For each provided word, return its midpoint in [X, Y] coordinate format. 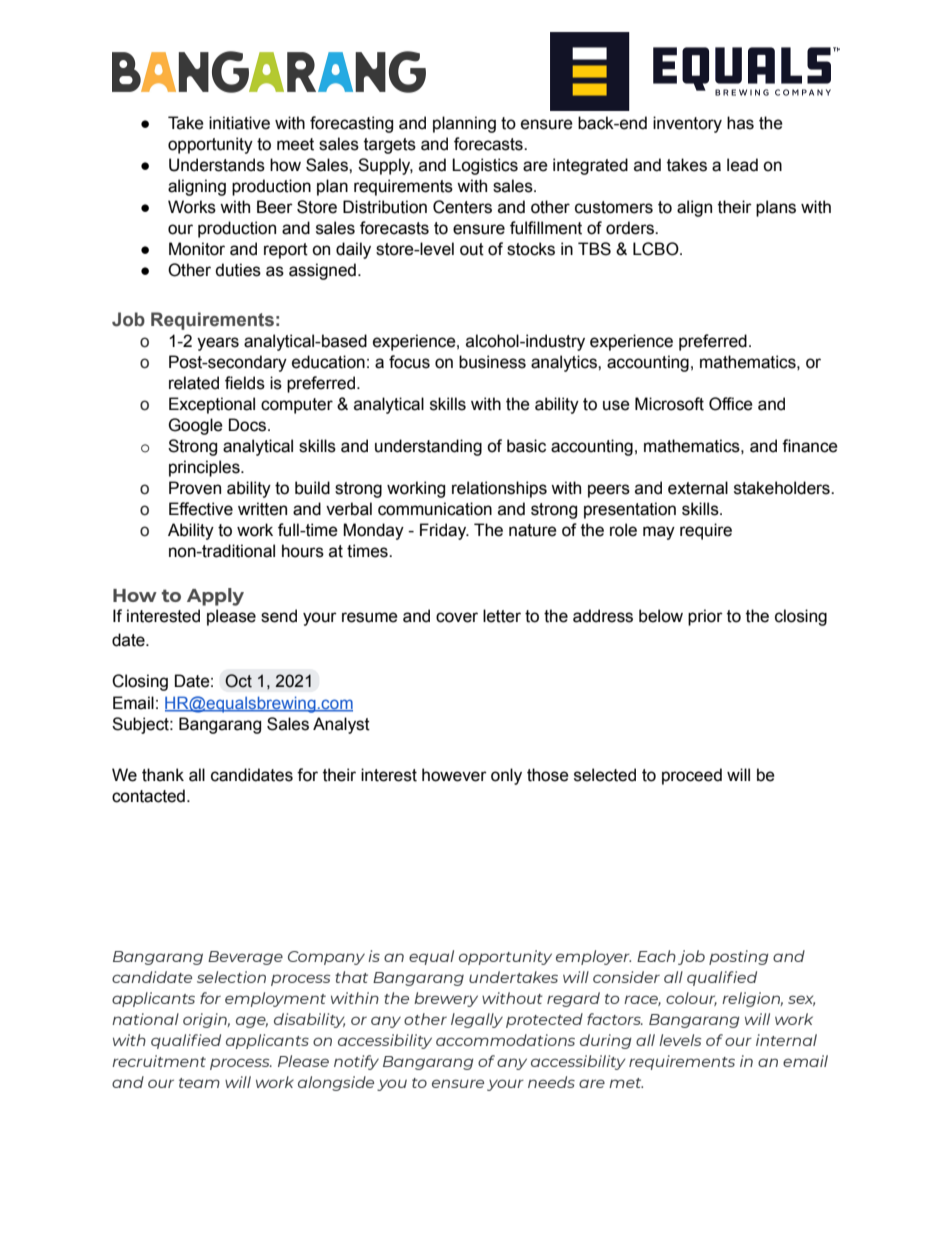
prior [705, 617]
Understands [217, 165]
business [492, 362]
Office [731, 404]
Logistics [485, 166]
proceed [692, 776]
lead [742, 165]
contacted [148, 796]
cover [457, 617]
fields [245, 383]
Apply [215, 597]
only [506, 776]
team [199, 1083]
